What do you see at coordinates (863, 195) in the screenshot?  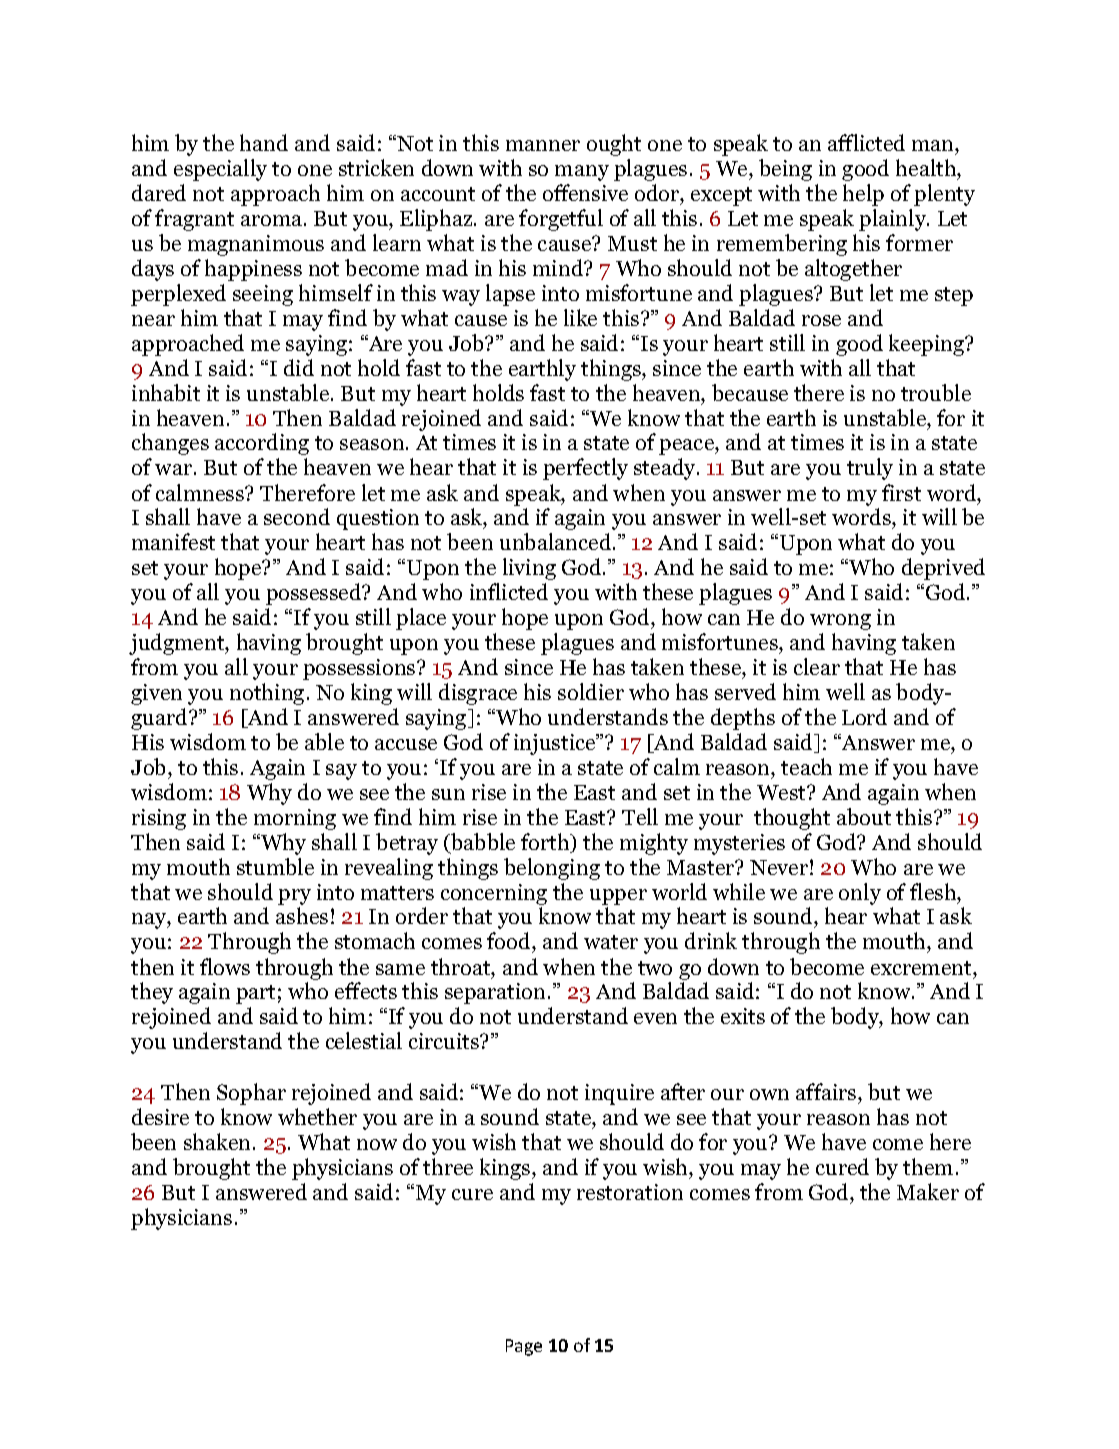 I see `help` at bounding box center [863, 195].
